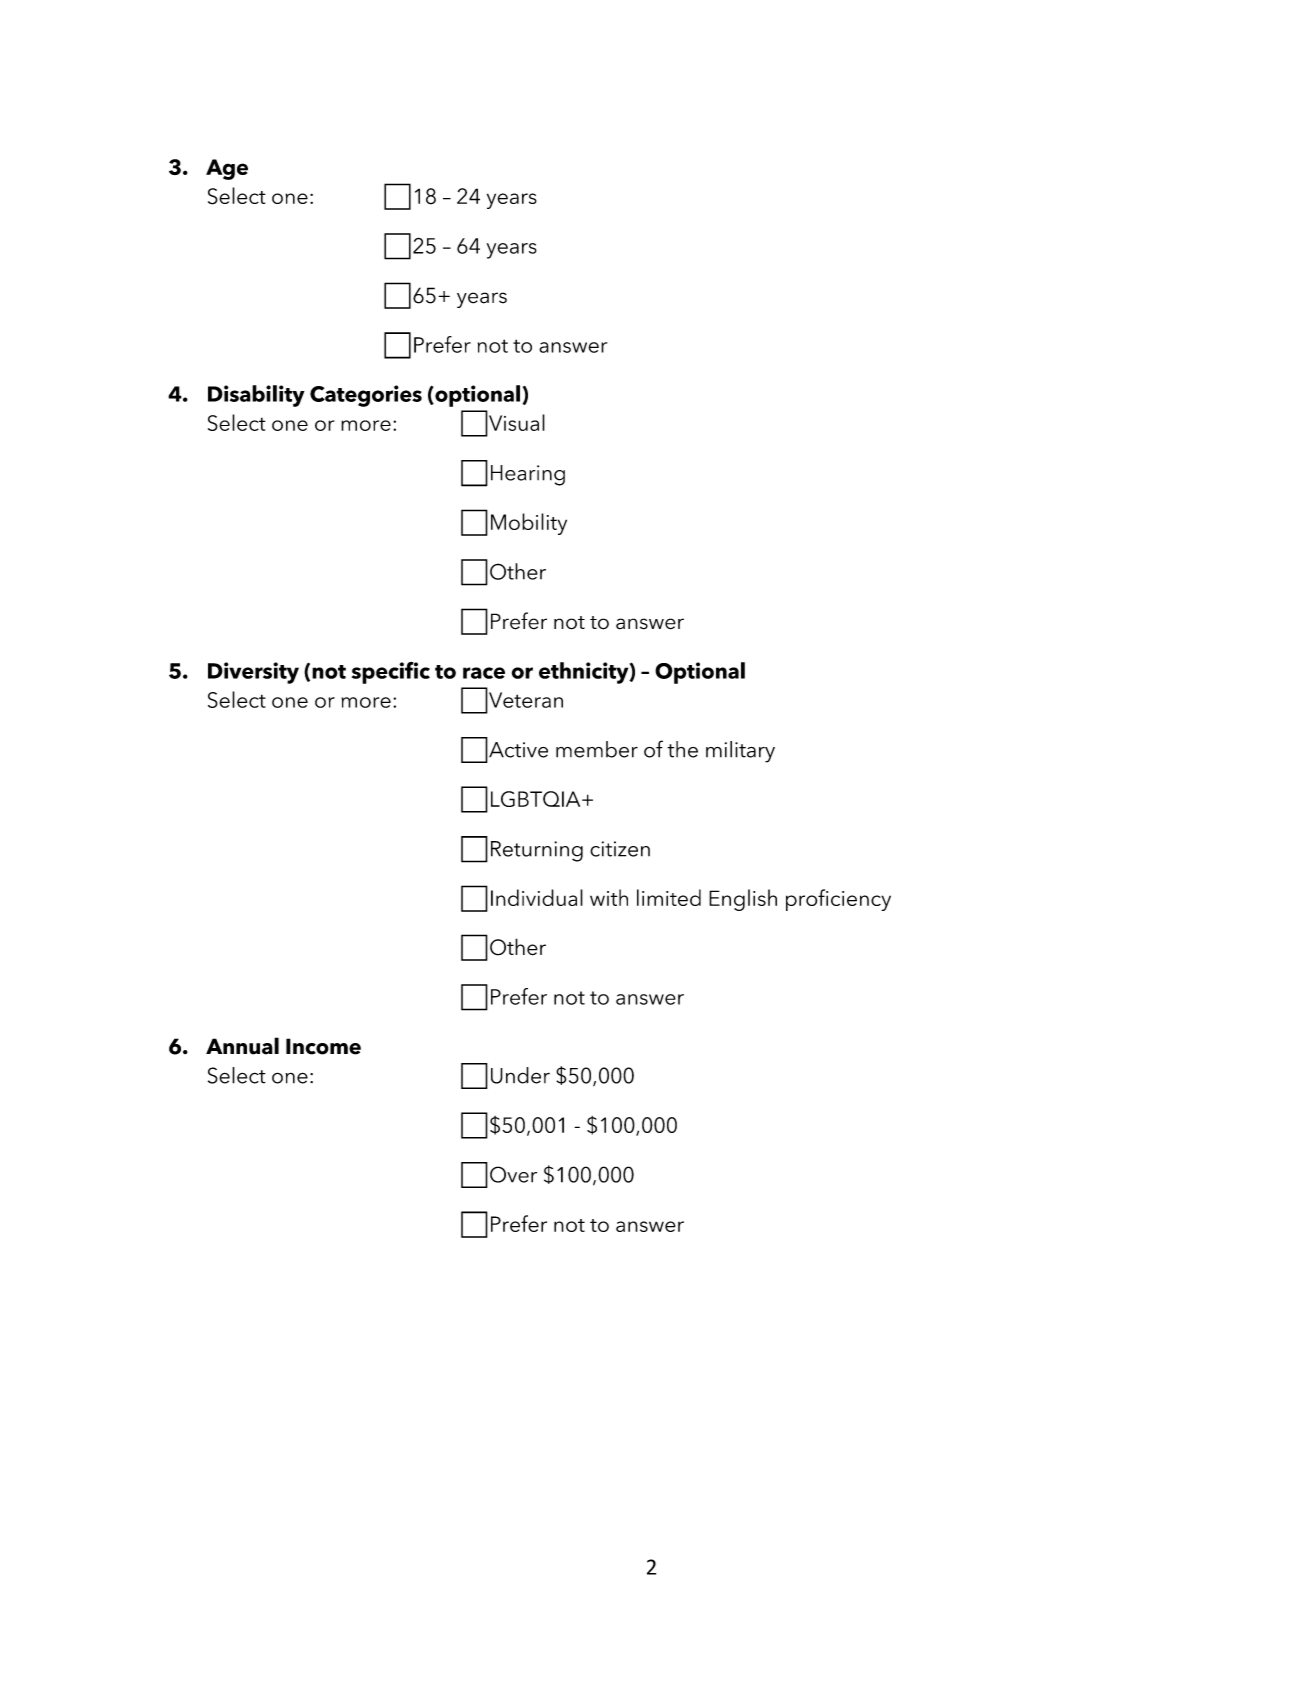  I want to click on Over, so click(513, 1174).
